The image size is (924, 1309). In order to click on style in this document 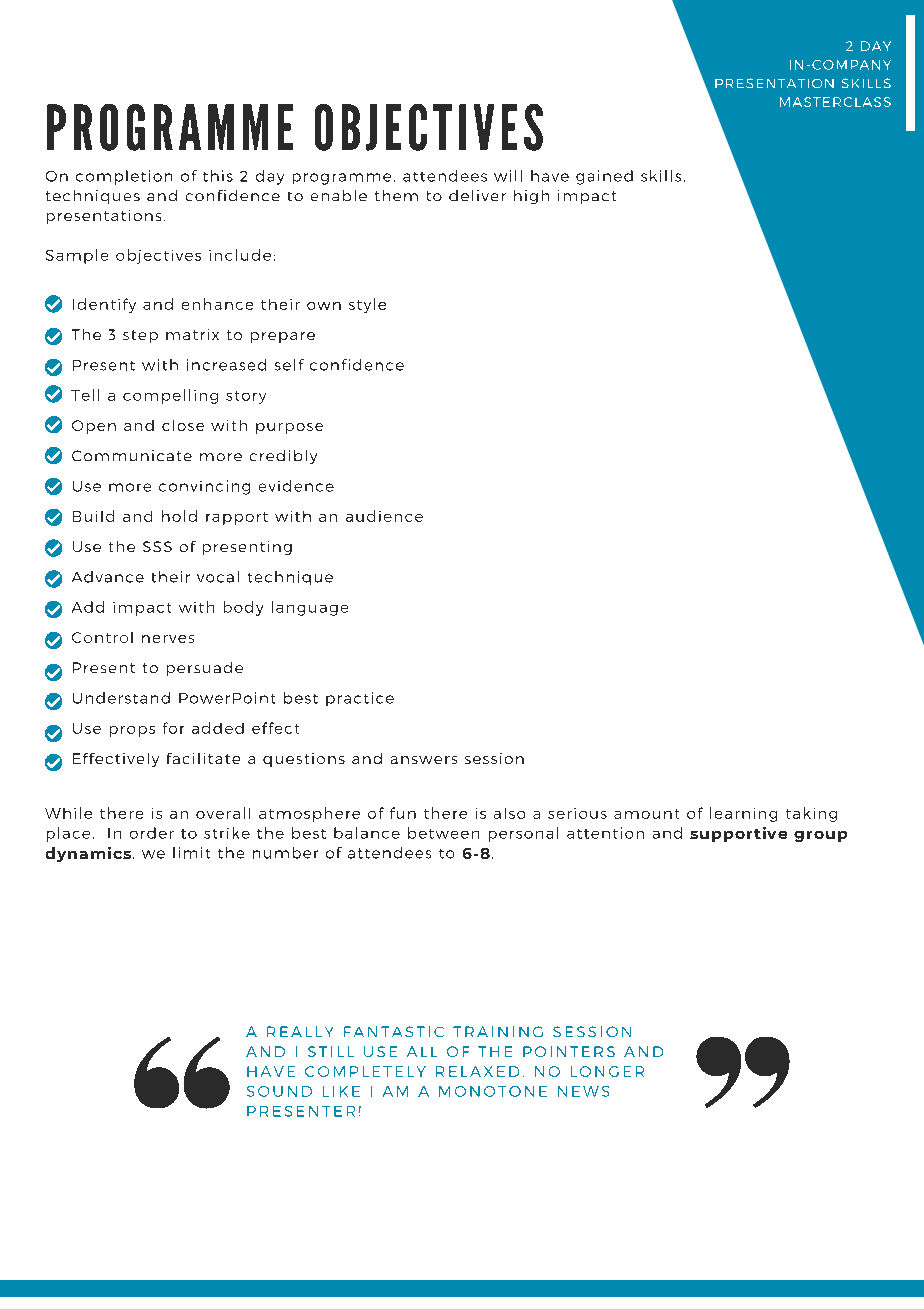, I will do `click(367, 305)`.
